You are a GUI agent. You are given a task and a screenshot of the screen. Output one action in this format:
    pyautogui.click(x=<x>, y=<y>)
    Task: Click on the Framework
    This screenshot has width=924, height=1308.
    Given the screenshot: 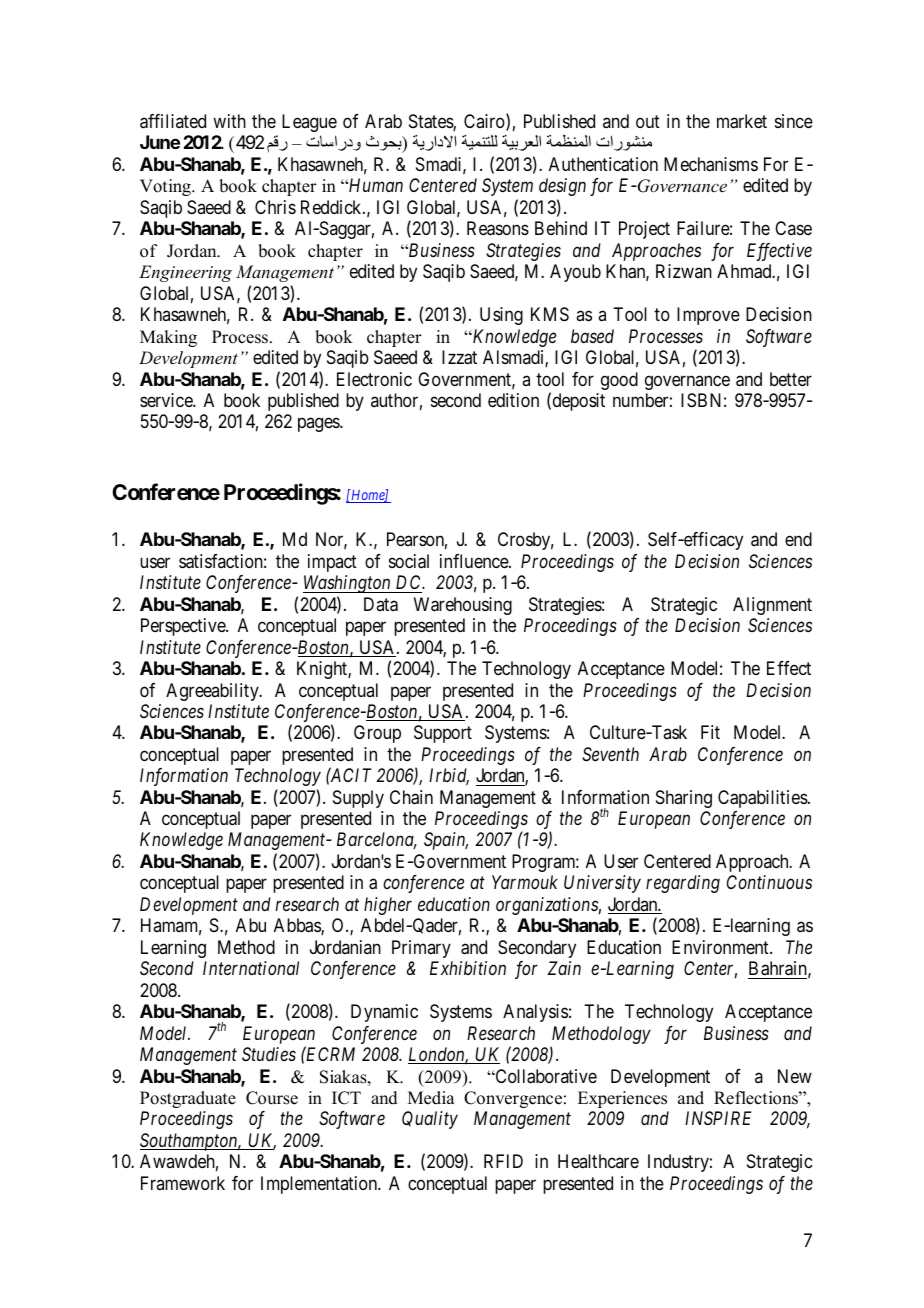 What is the action you would take?
    pyautogui.click(x=183, y=1183)
